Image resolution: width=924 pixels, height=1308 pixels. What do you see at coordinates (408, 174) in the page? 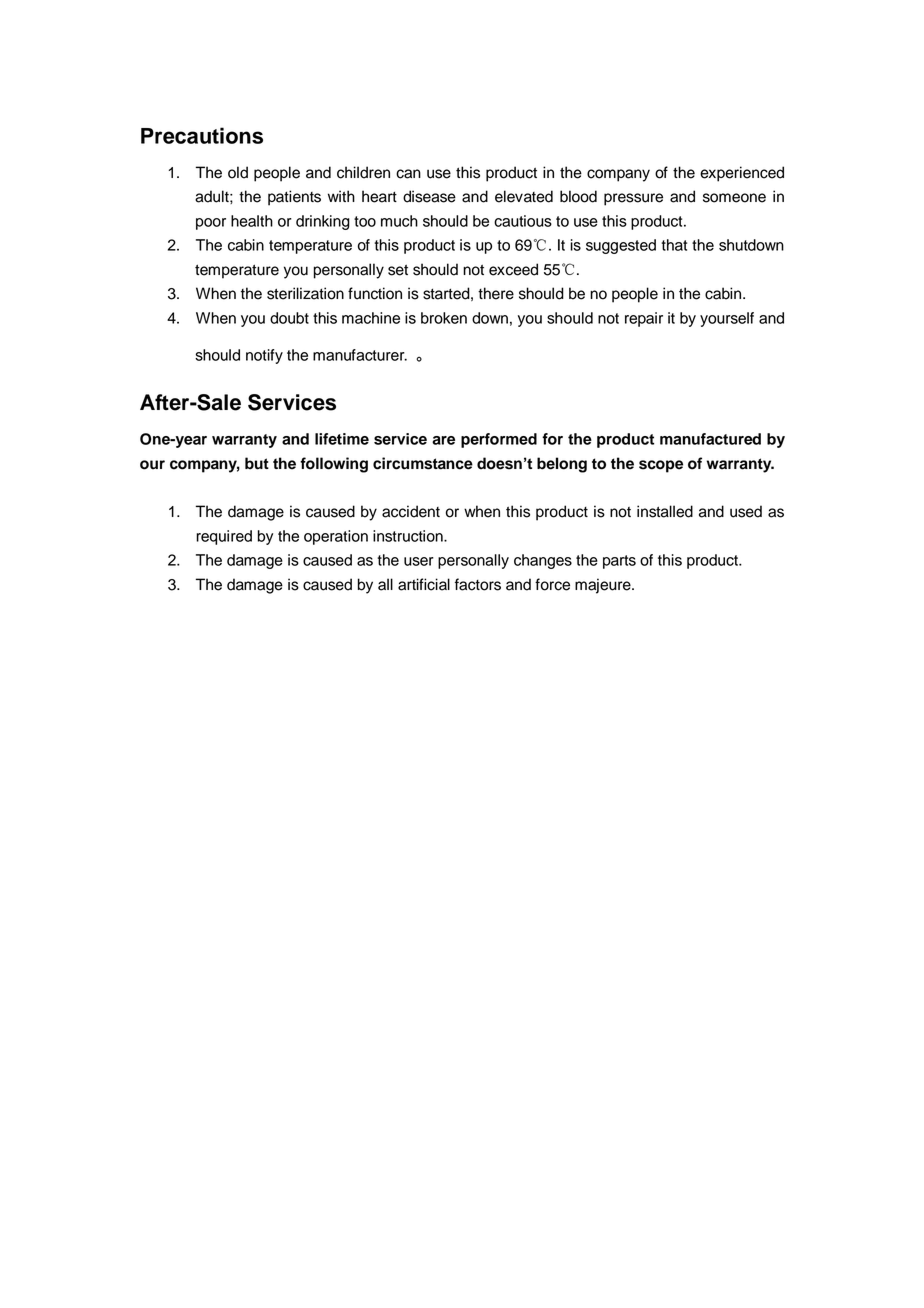
I see `can` at bounding box center [408, 174].
